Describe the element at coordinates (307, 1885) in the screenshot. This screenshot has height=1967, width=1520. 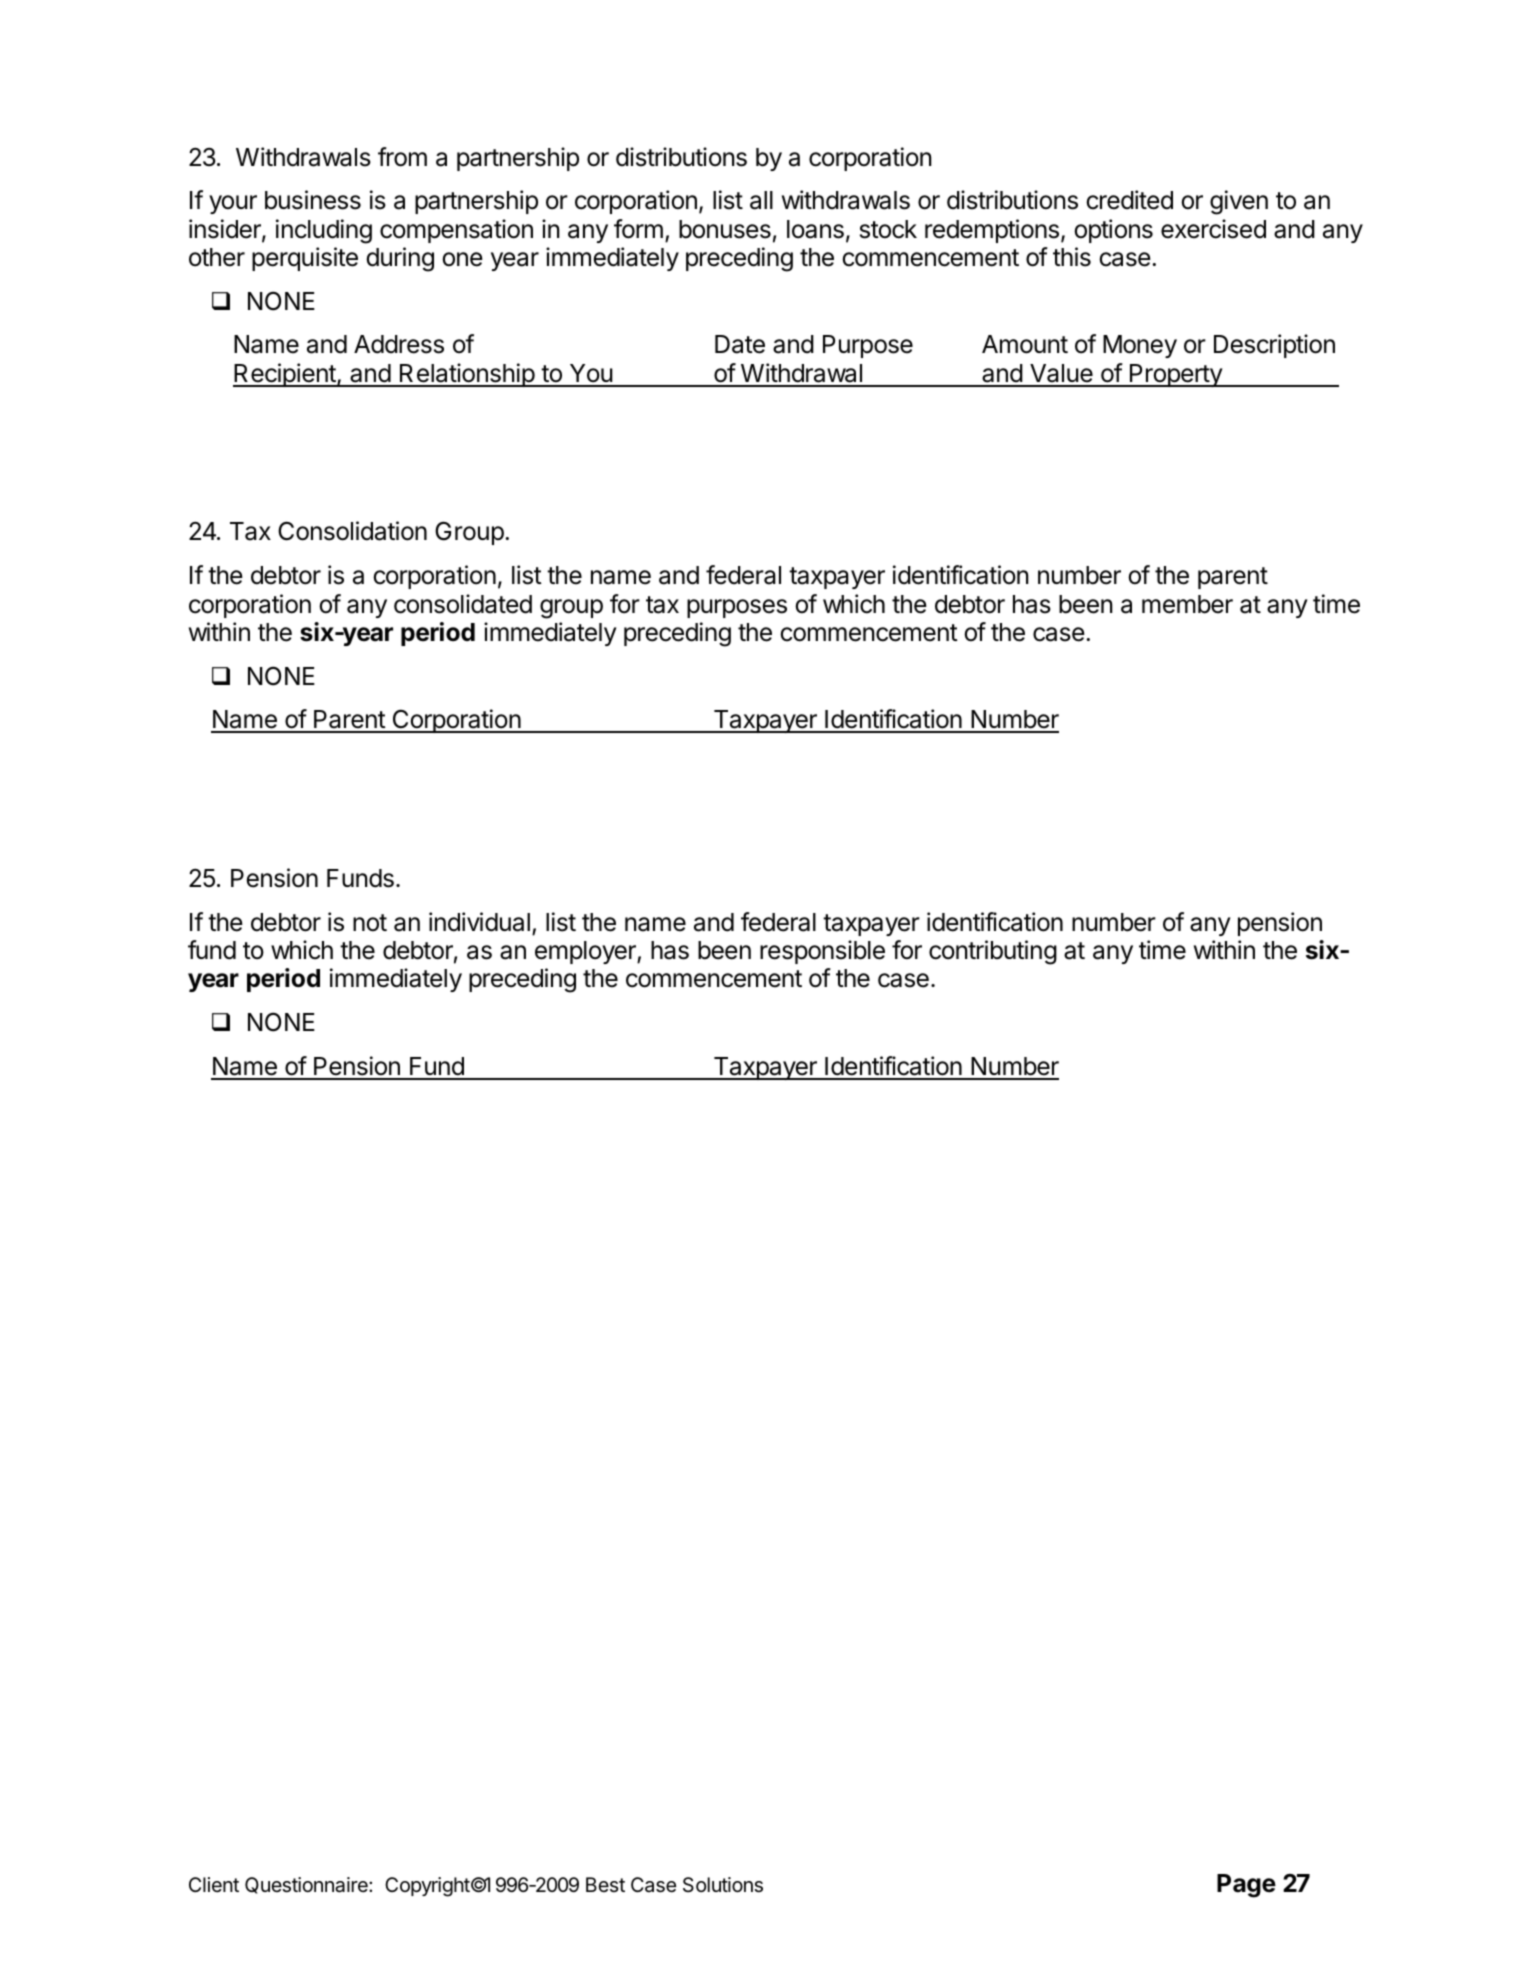
I see `Questionnaire` at that location.
